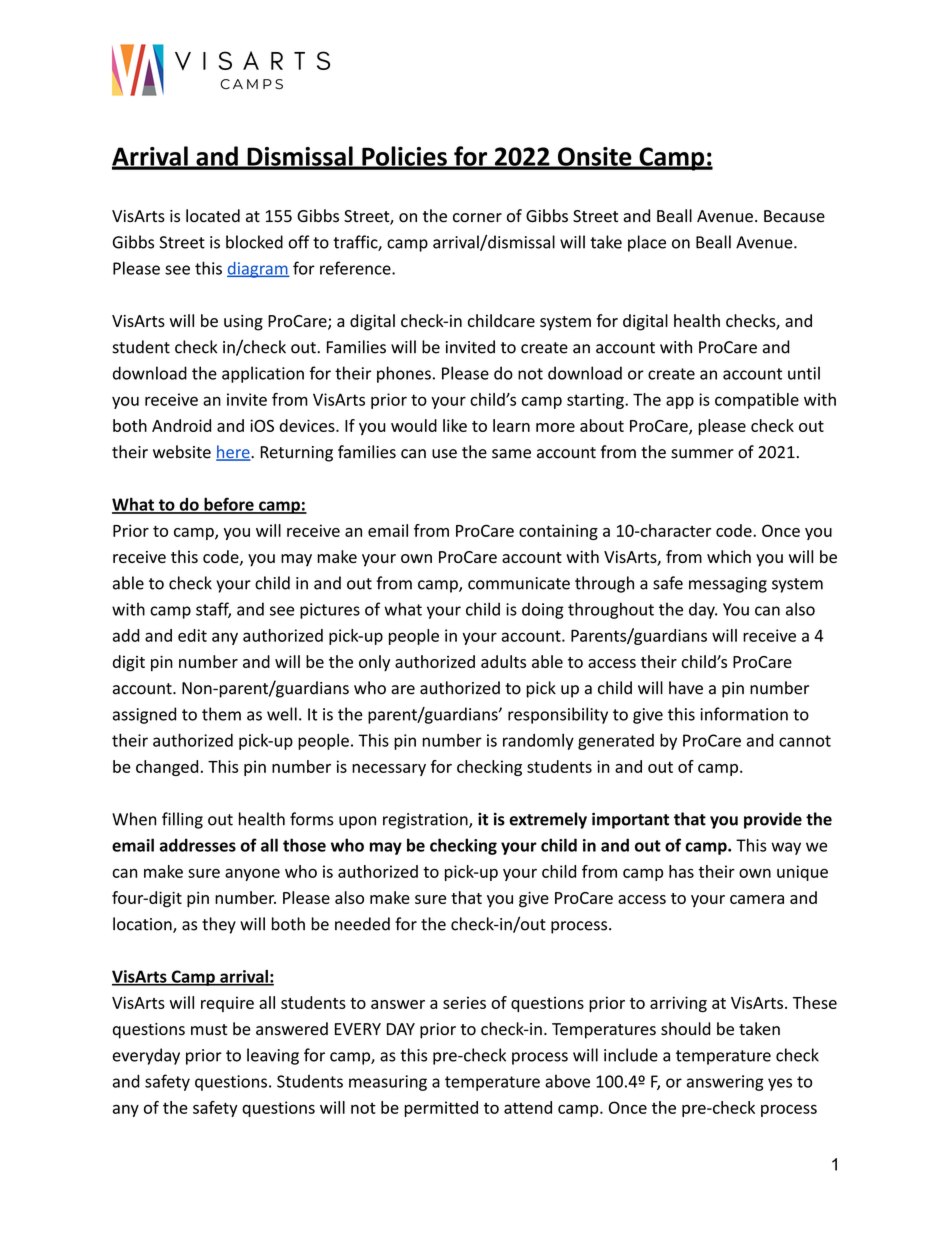 The height and width of the image is (1233, 952). Describe the element at coordinates (221, 714) in the image. I see `them` at that location.
